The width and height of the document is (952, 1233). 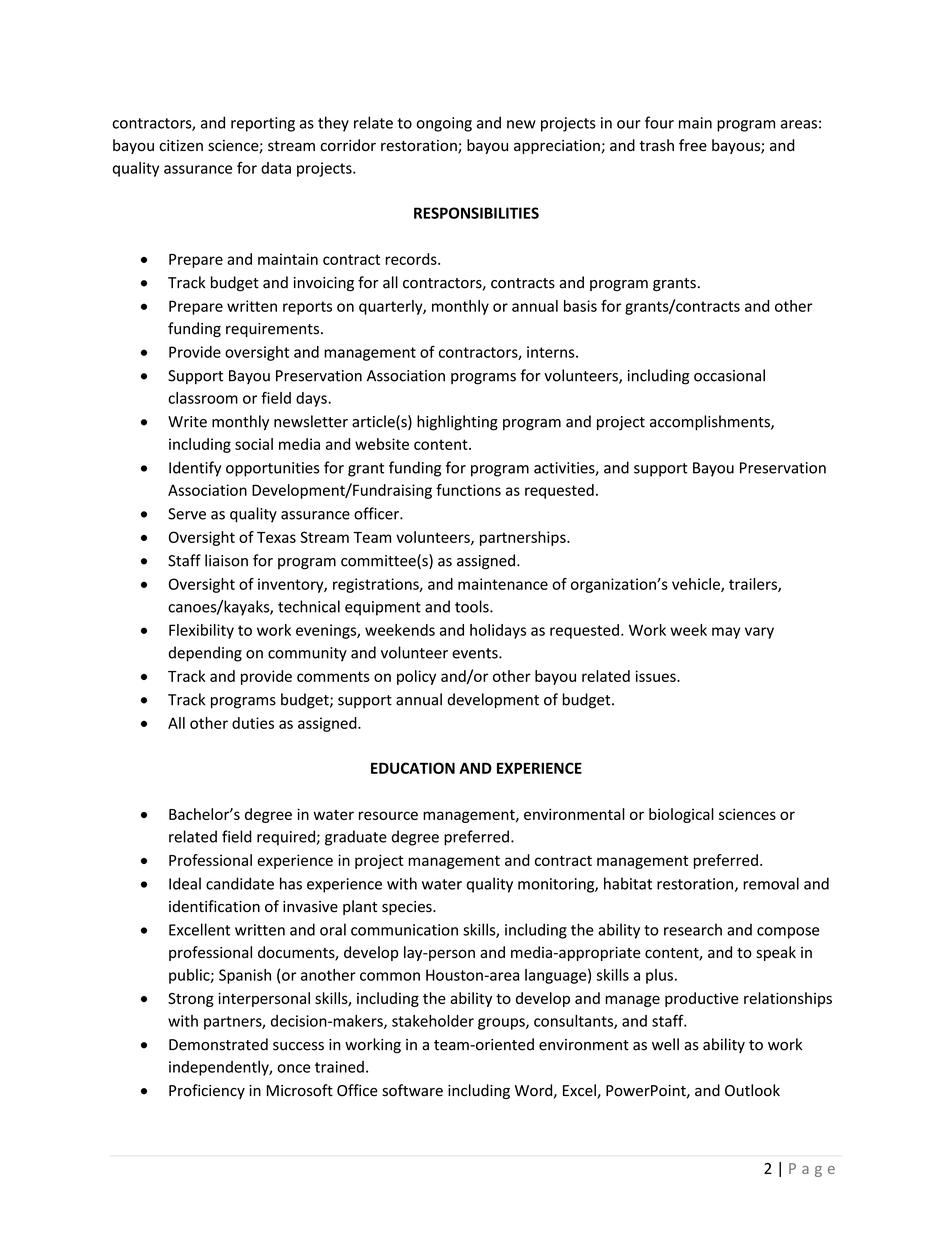 I want to click on candidate, so click(x=240, y=883).
